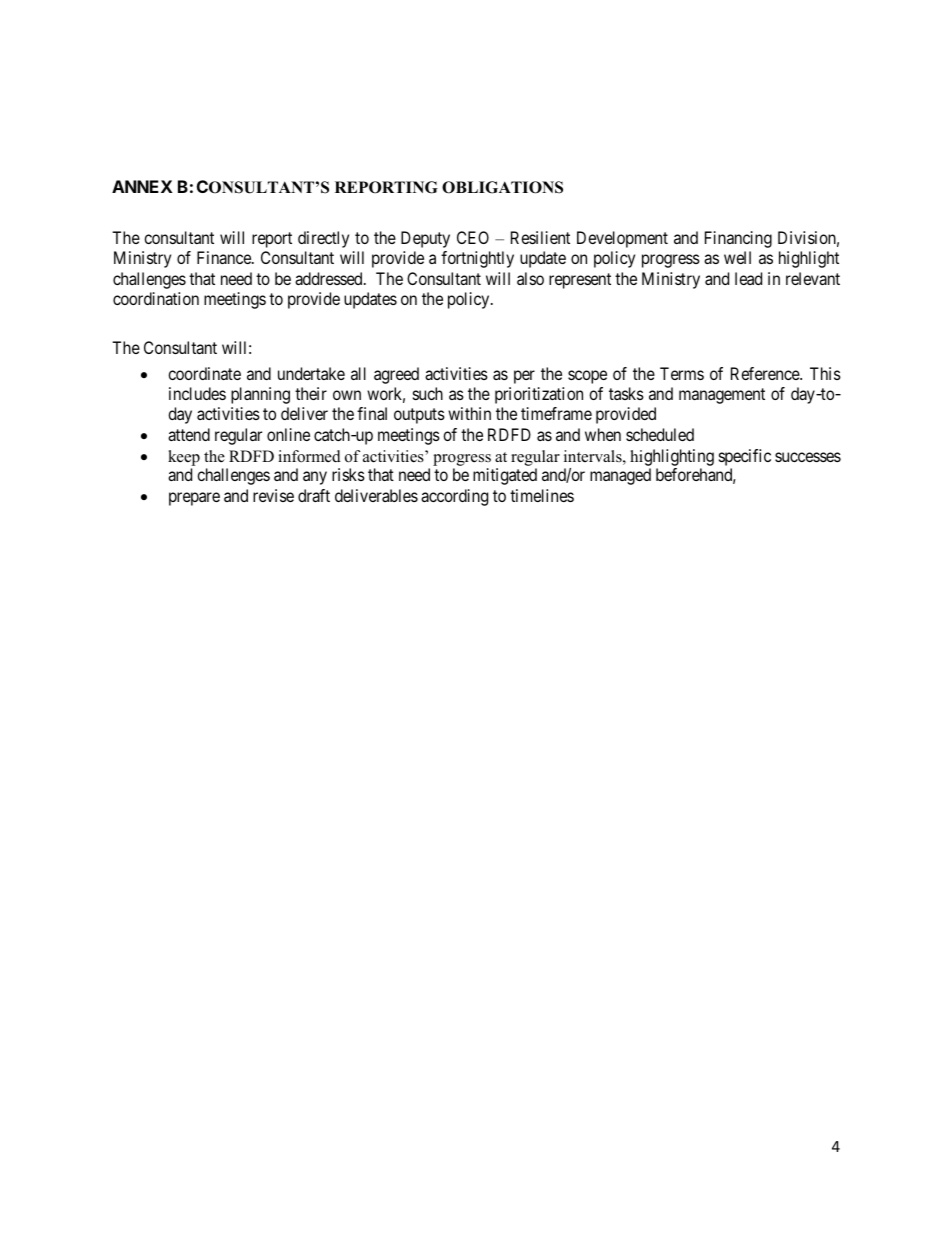 Image resolution: width=952 pixels, height=1233 pixels. I want to click on prepare, so click(194, 499).
